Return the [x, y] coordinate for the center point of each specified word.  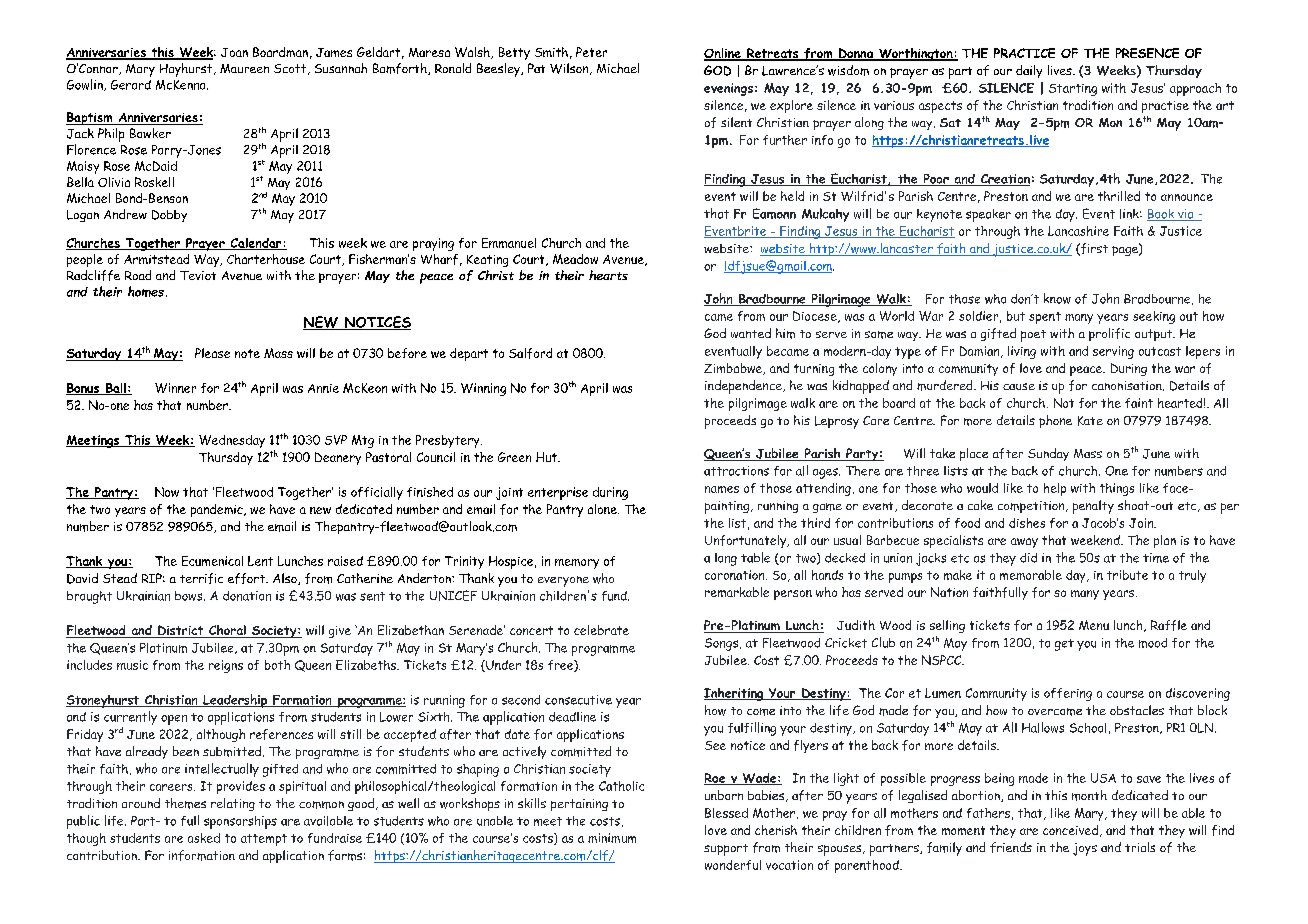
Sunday [1048, 454]
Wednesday [232, 441]
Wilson [570, 69]
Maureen [244, 68]
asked [204, 838]
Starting [1073, 90]
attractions [736, 471]
